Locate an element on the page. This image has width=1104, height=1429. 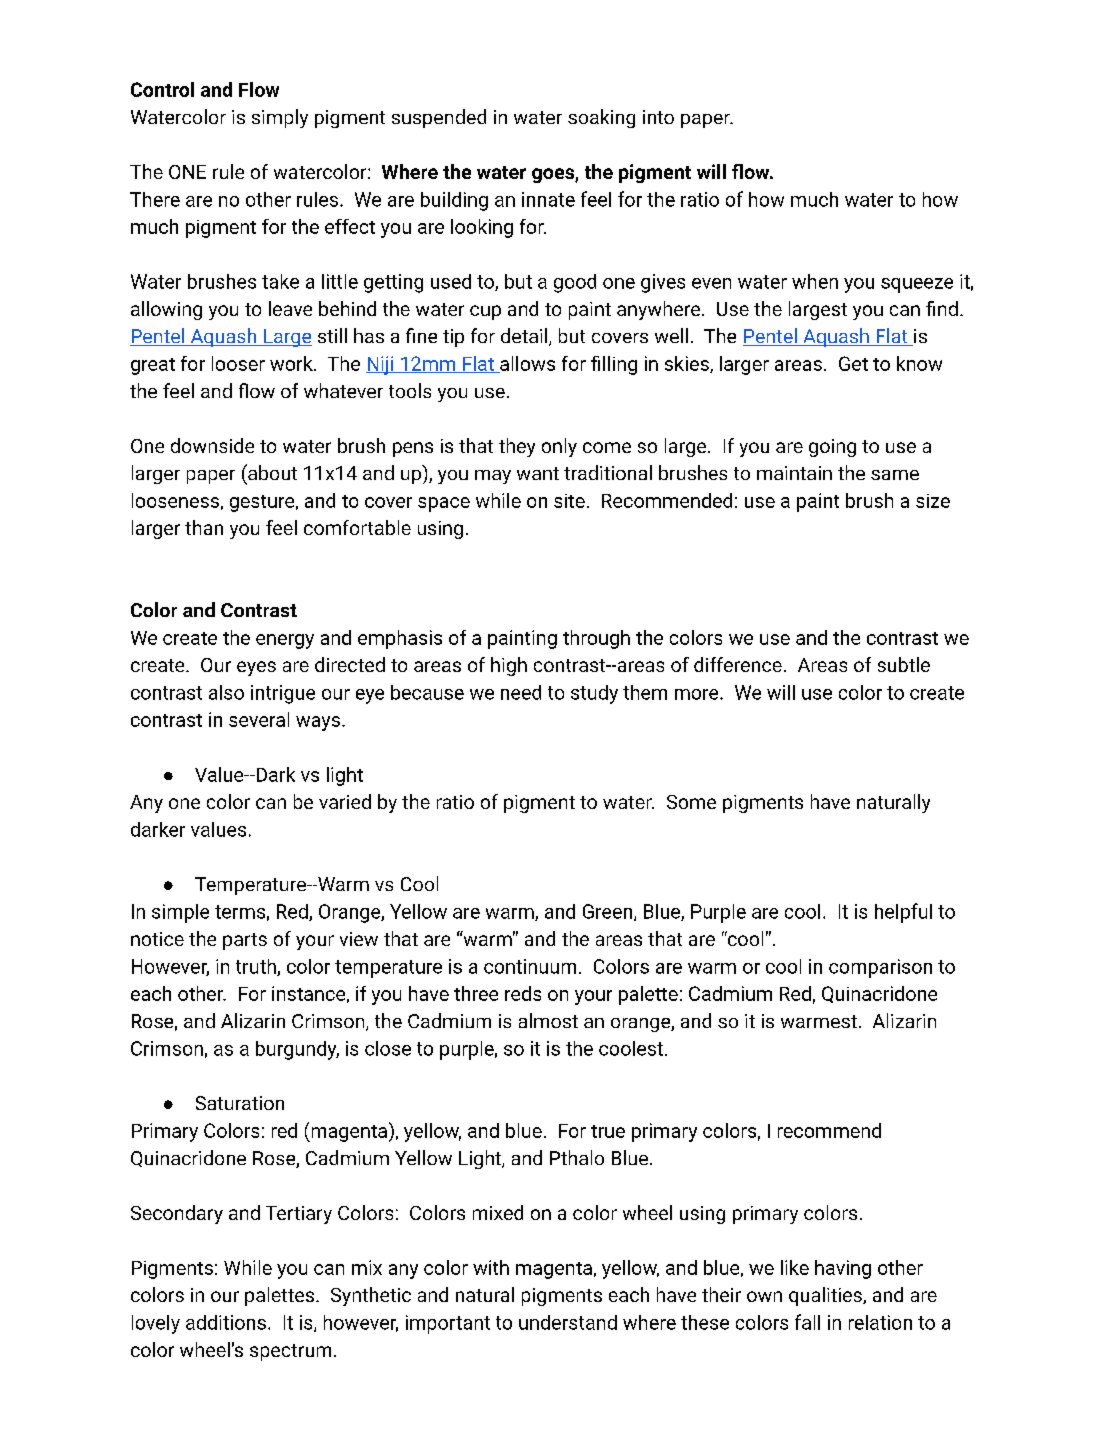
additions is located at coordinates (226, 1322).
